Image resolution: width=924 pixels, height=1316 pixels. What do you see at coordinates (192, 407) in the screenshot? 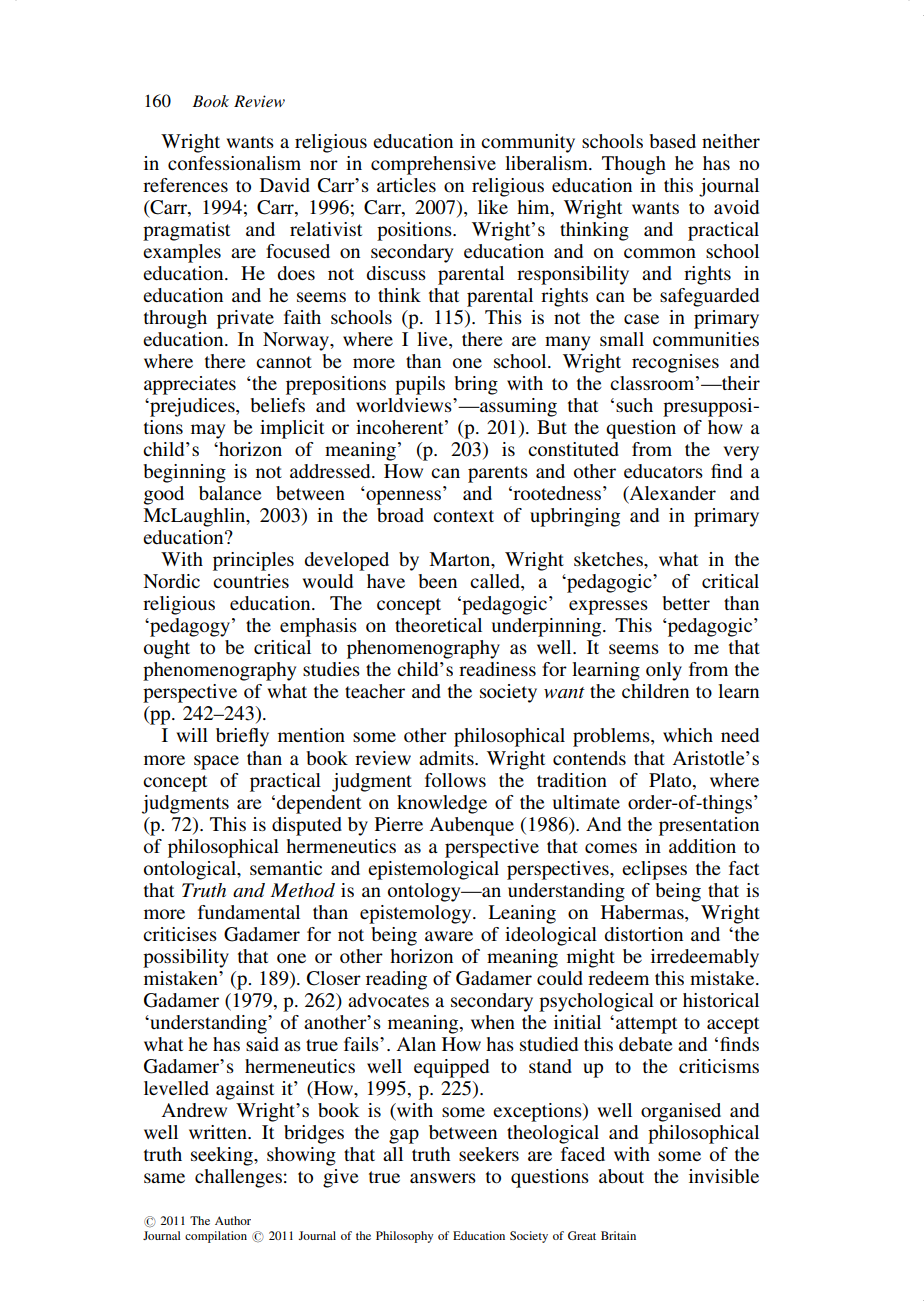
I see `prejudices` at bounding box center [192, 407].
